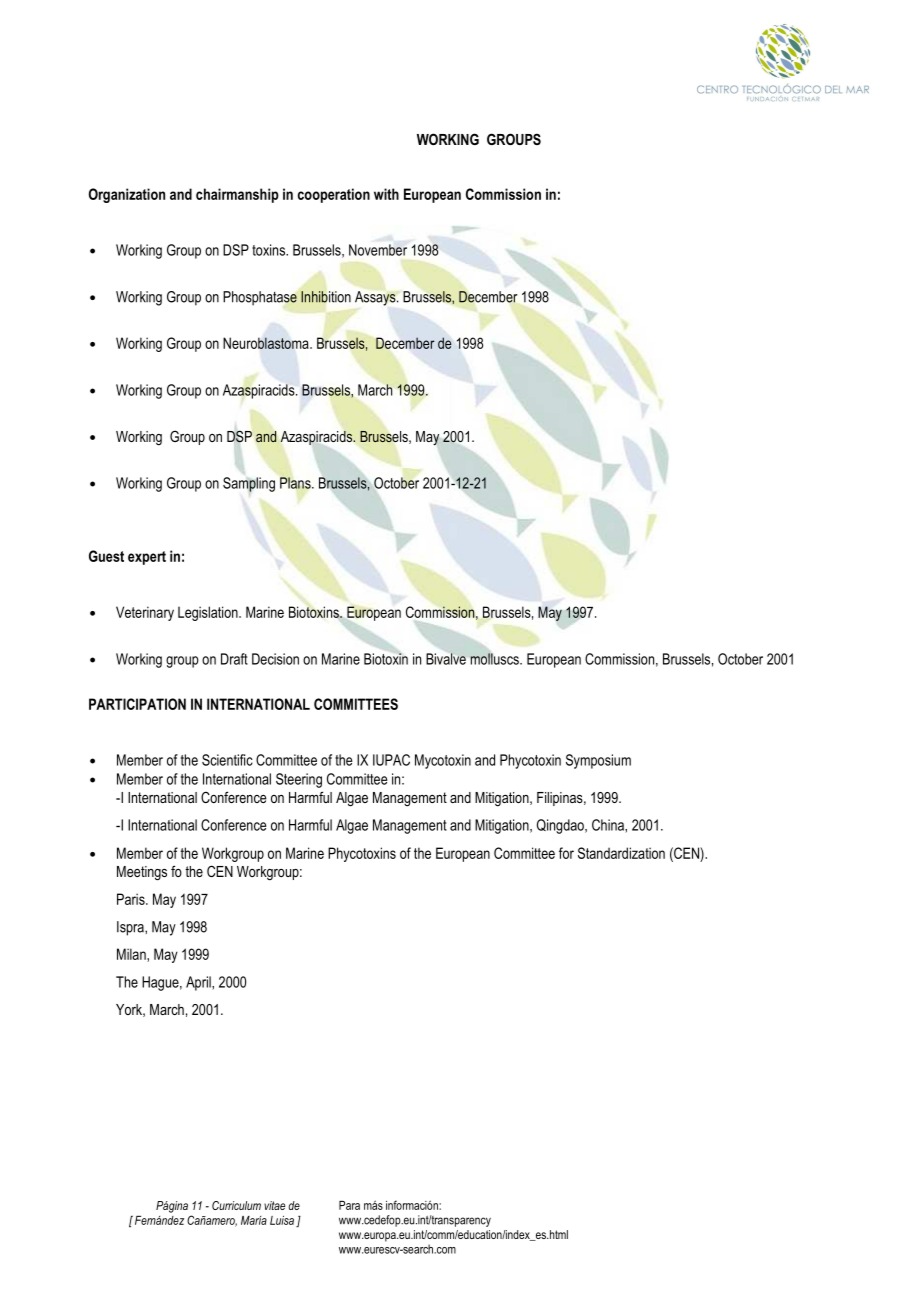 Image resolution: width=924 pixels, height=1308 pixels. What do you see at coordinates (378, 250) in the screenshot?
I see `November` at bounding box center [378, 250].
